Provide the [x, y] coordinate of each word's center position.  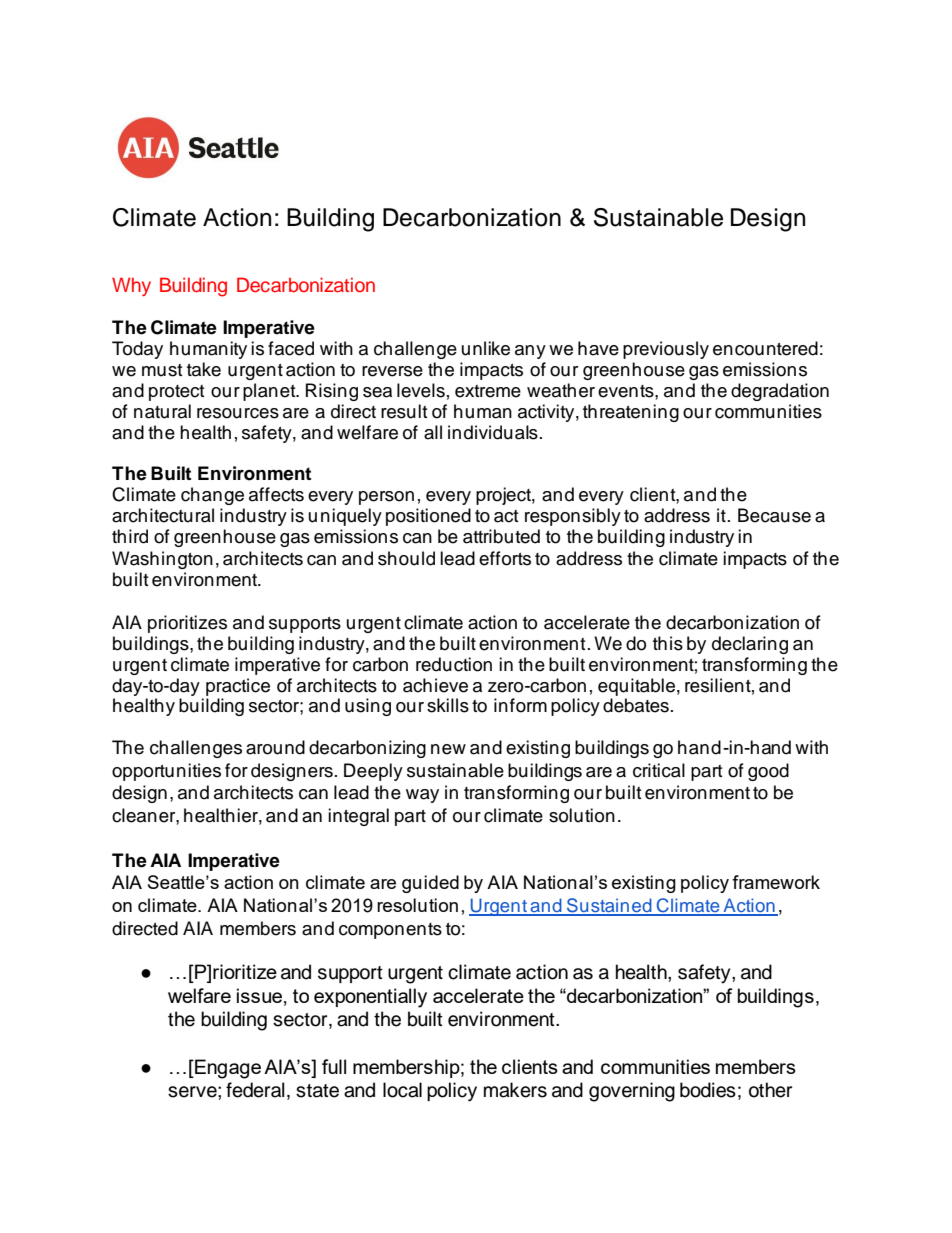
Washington [162, 560]
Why [131, 286]
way [422, 796]
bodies [708, 1090]
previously [666, 350]
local [402, 1090]
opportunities [166, 772]
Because [774, 515]
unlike [486, 348]
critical [659, 770]
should [406, 558]
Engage [227, 1069]
